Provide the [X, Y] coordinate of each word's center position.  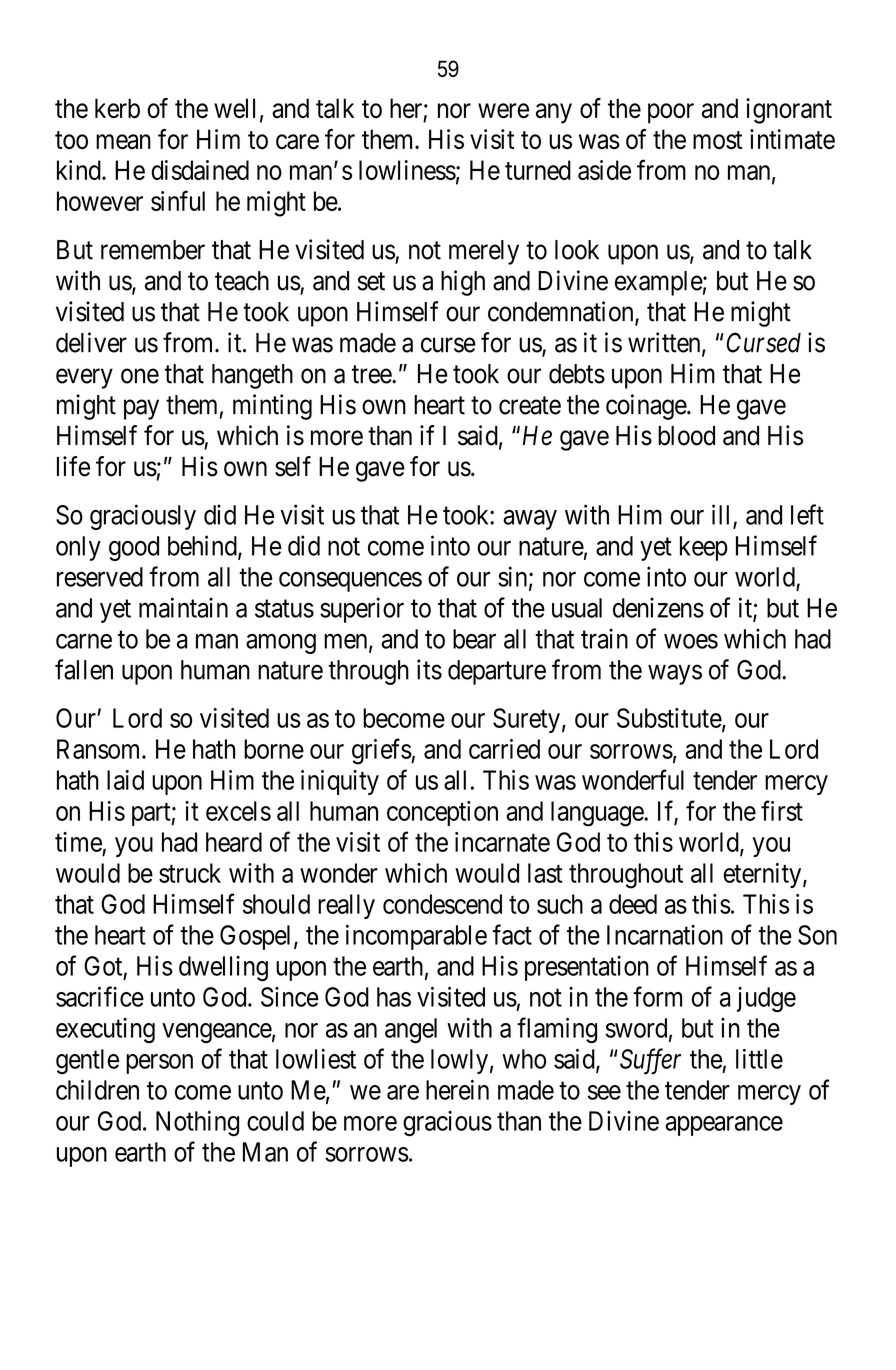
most [717, 140]
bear [474, 639]
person [159, 1064]
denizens [658, 607]
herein [457, 1089]
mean [123, 142]
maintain [183, 607]
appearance [724, 1126]
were [503, 111]
